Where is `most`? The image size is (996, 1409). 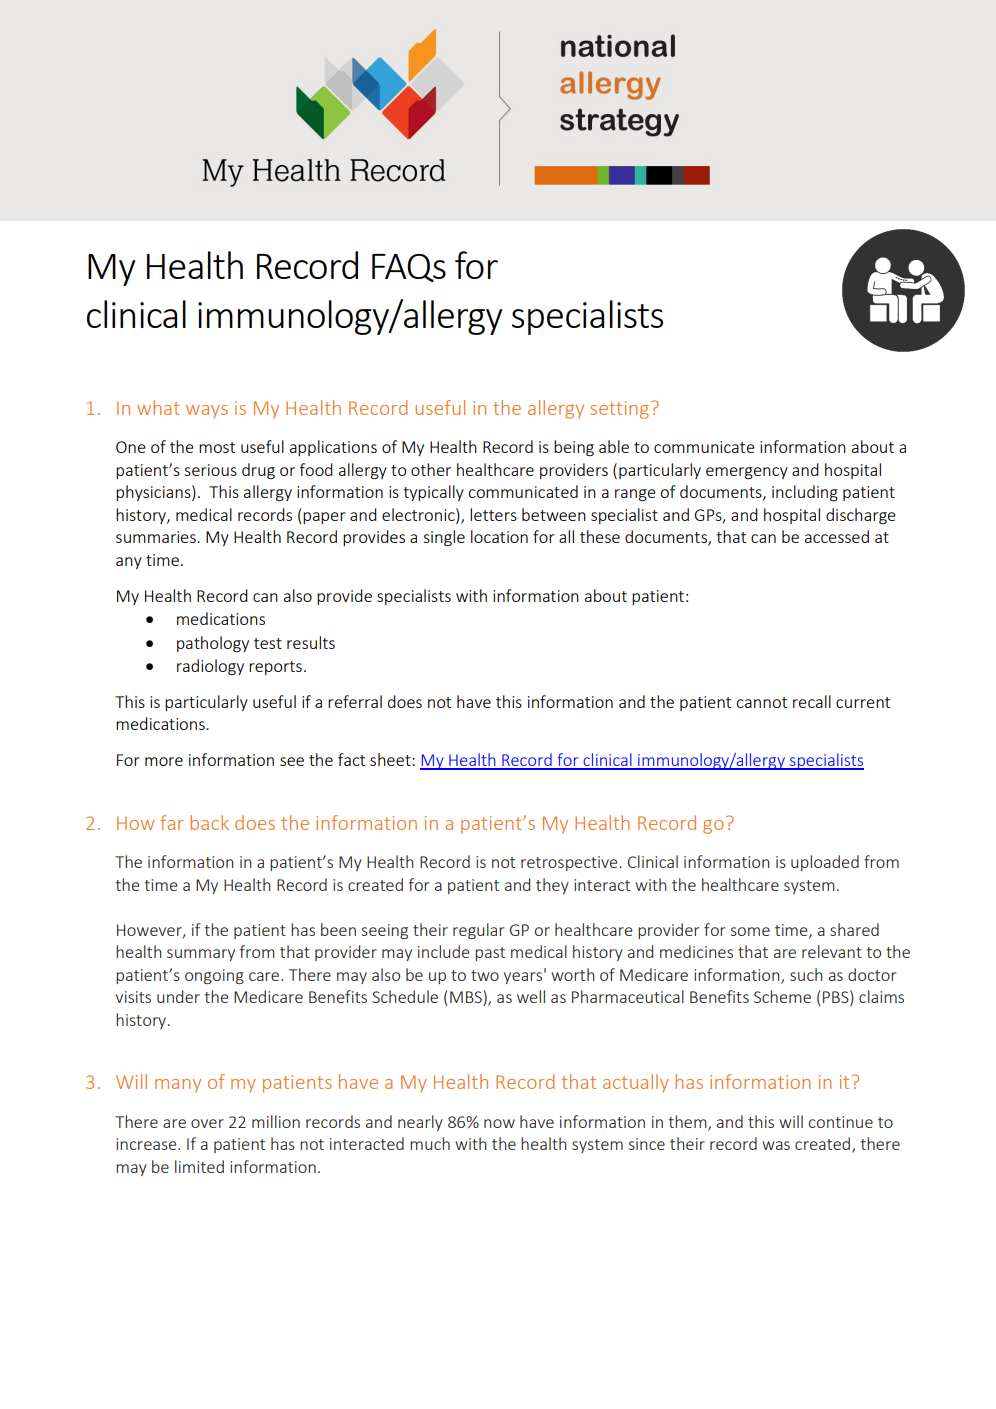 most is located at coordinates (217, 447).
